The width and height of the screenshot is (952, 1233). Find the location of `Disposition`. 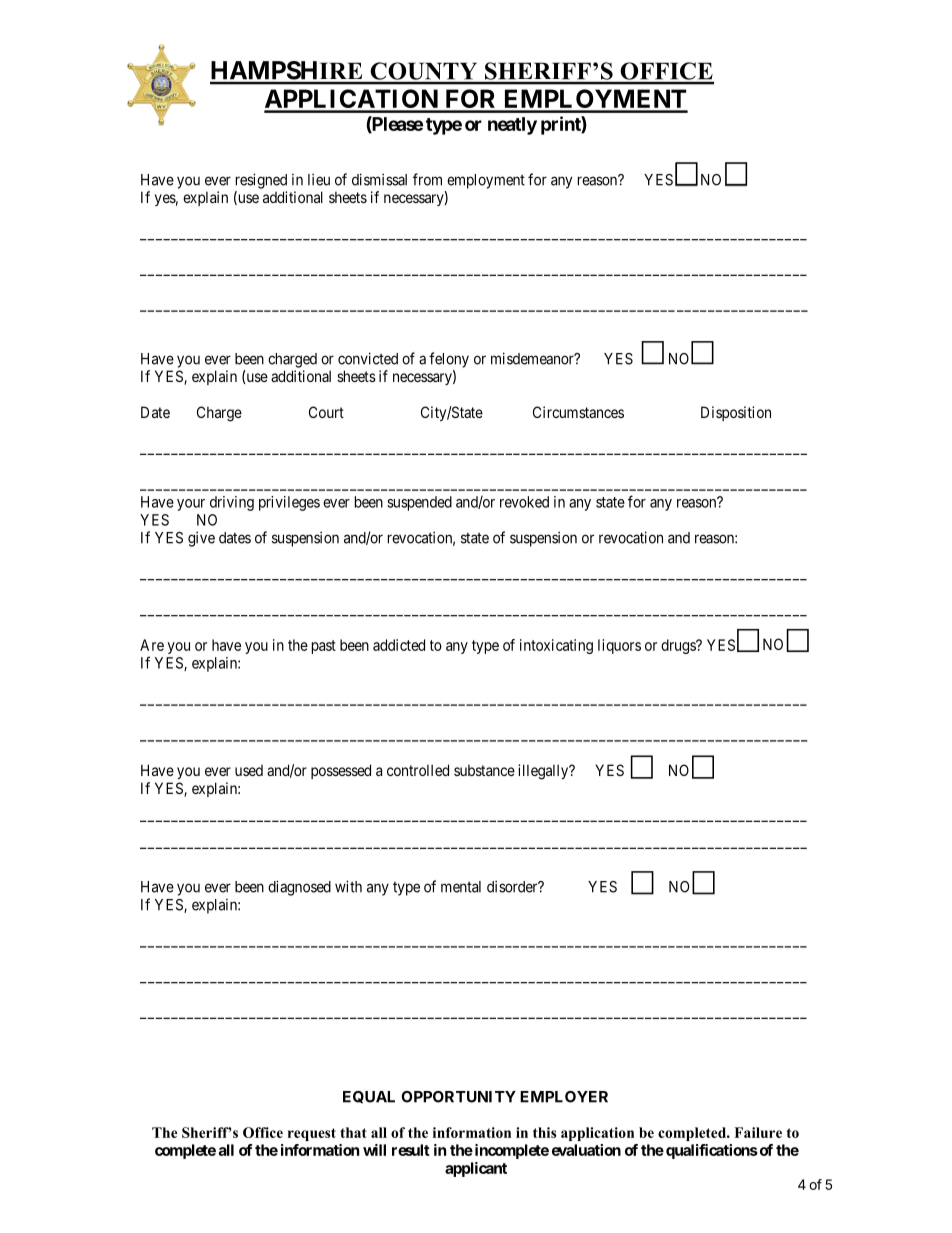

Disposition is located at coordinates (736, 413).
